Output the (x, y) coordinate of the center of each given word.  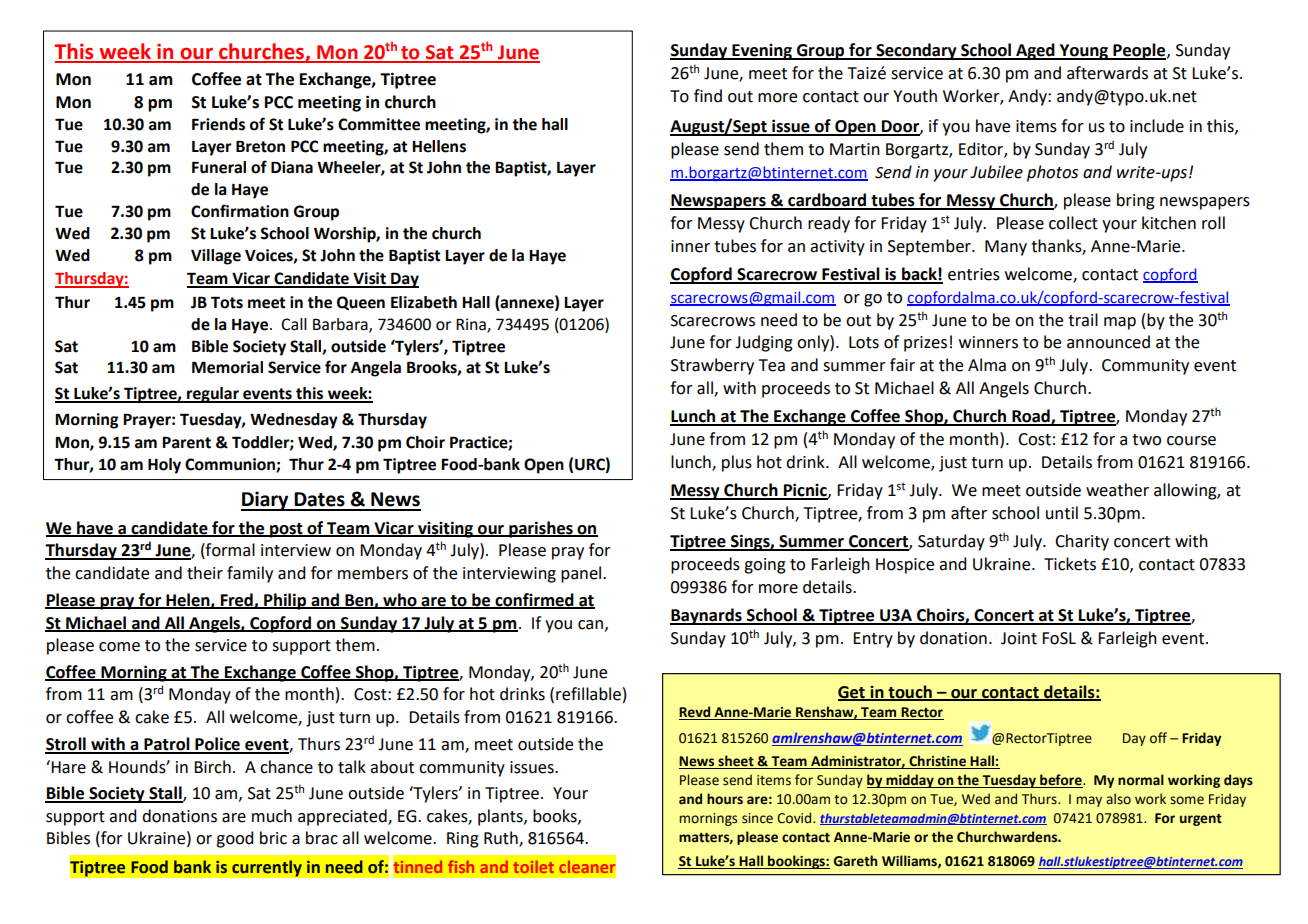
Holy (164, 466)
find (708, 96)
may (1089, 801)
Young (1084, 52)
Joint (1019, 638)
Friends (218, 124)
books (556, 816)
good (234, 839)
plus (737, 463)
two (1146, 440)
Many (1006, 248)
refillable (588, 694)
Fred (237, 600)
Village (216, 257)
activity (837, 248)
